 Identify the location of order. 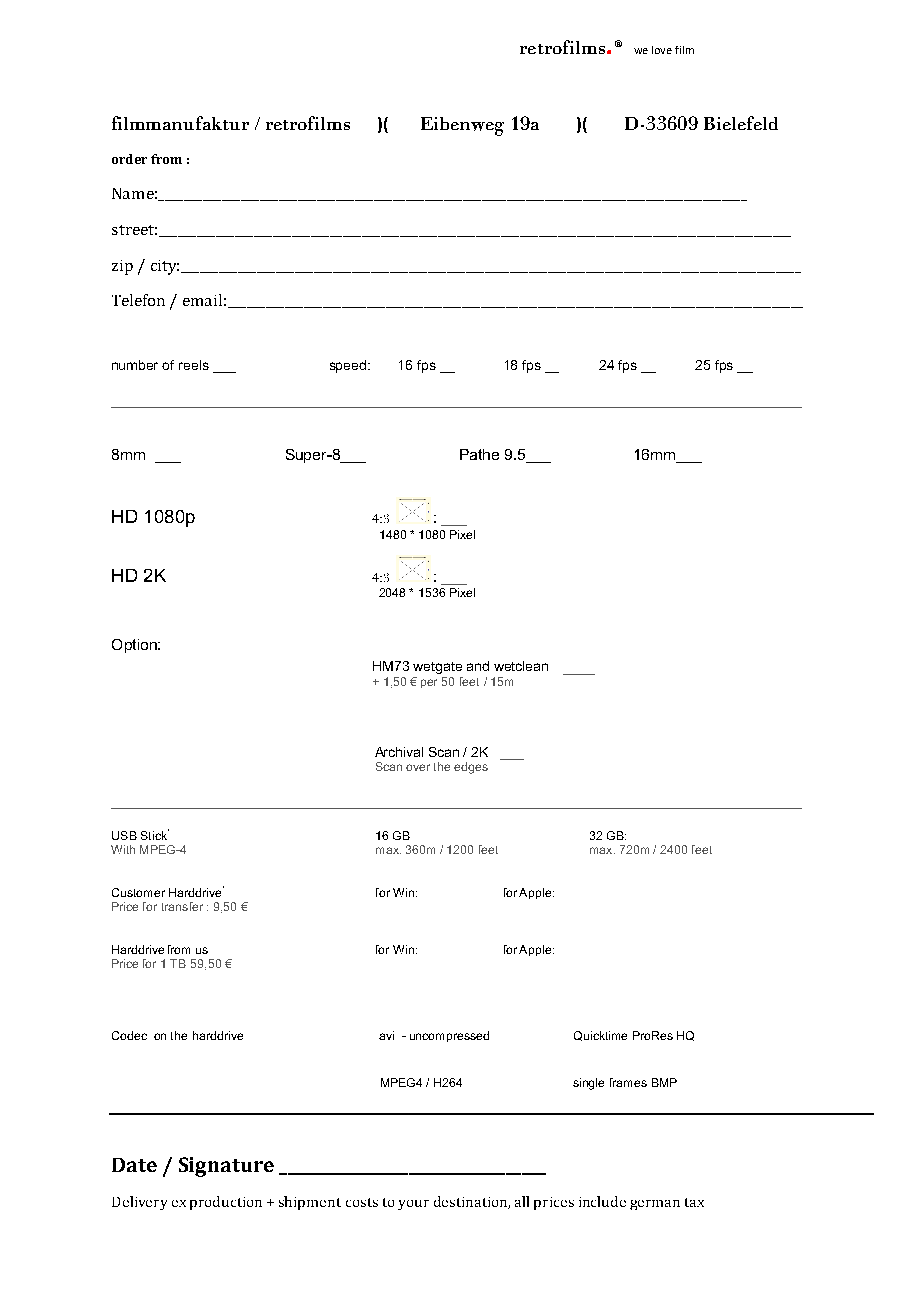
(129, 159).
